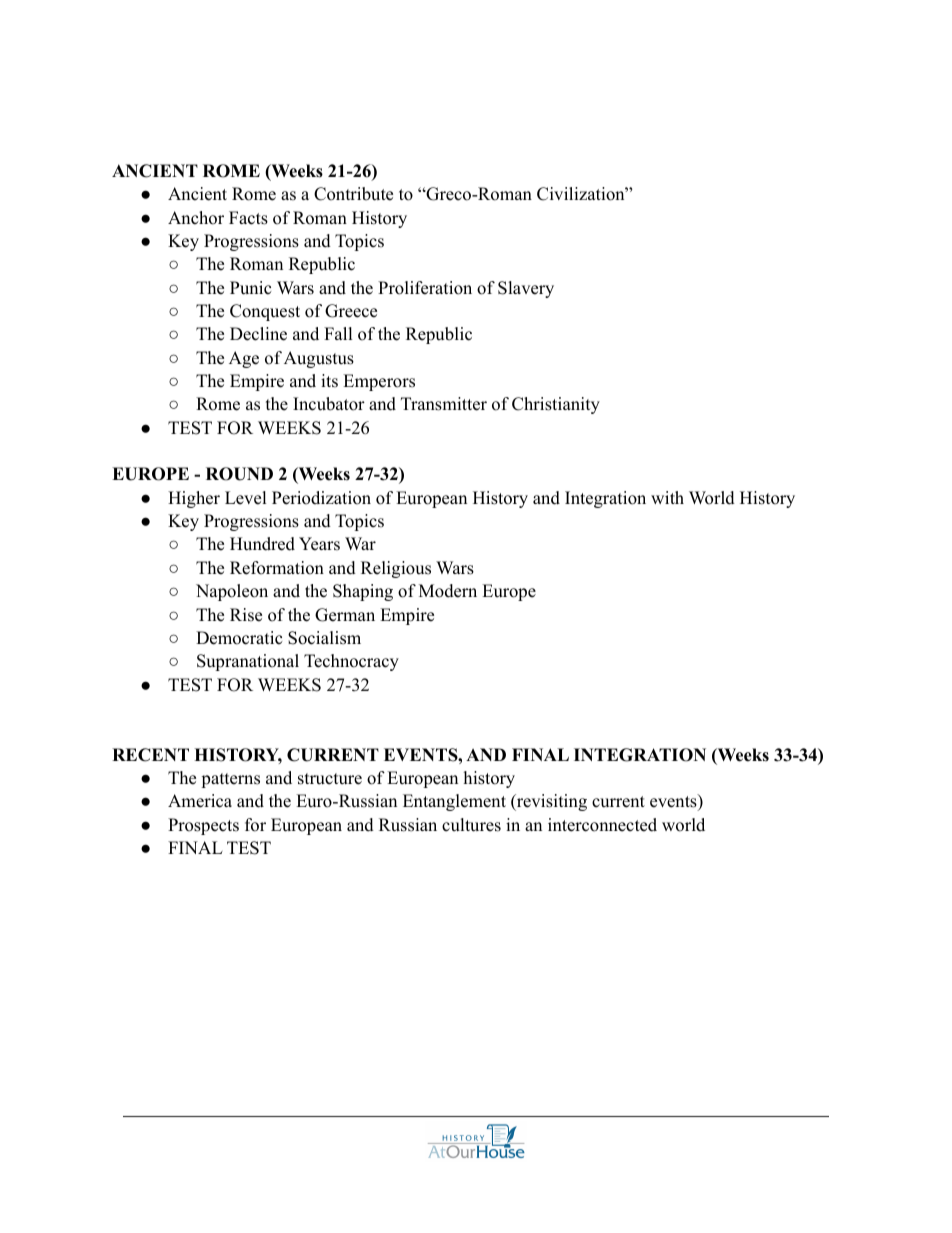 The width and height of the screenshot is (952, 1233). Describe the element at coordinates (353, 194) in the screenshot. I see `Contribute` at that location.
